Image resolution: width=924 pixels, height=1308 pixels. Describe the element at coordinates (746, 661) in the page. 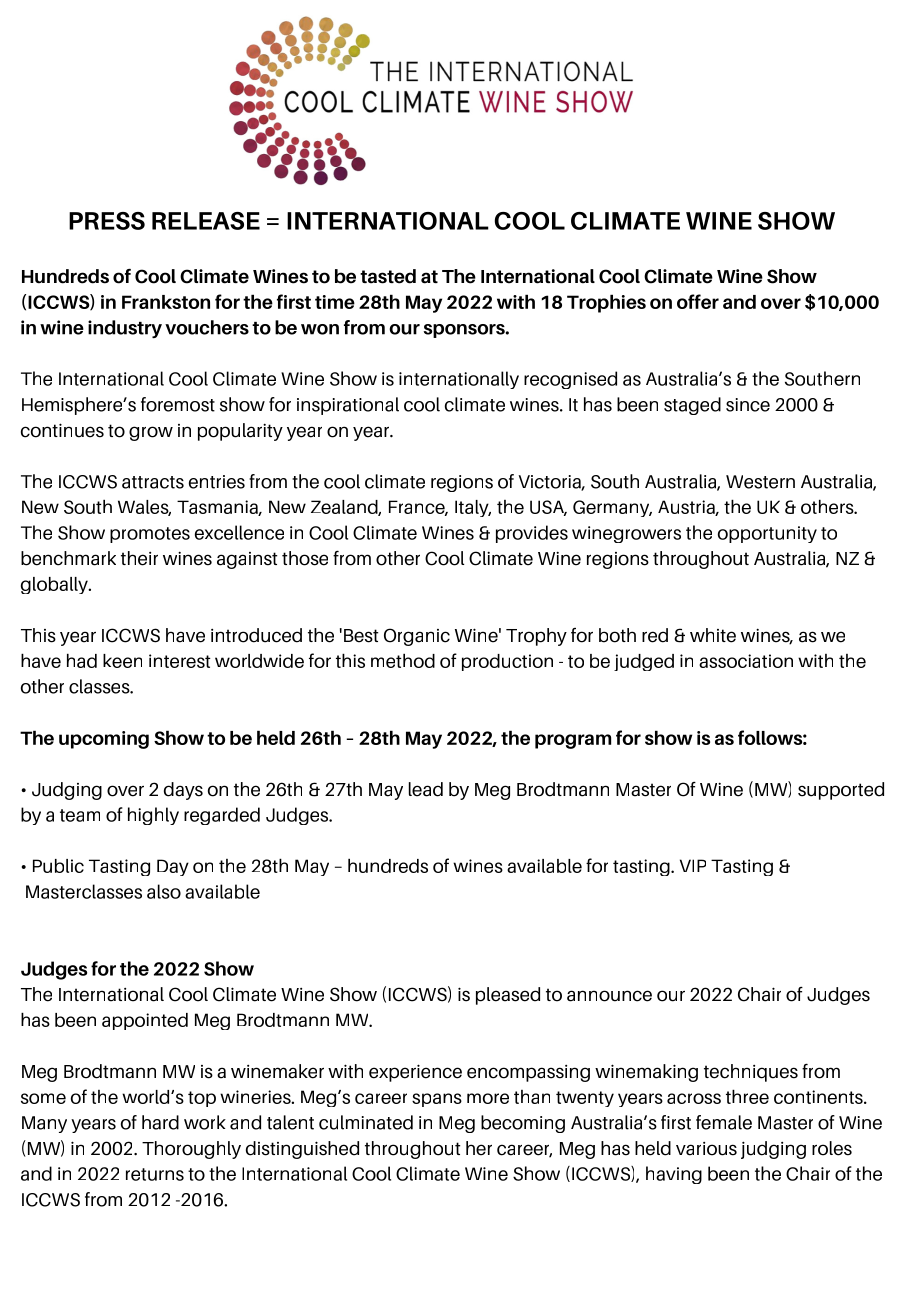

I see `association` at that location.
